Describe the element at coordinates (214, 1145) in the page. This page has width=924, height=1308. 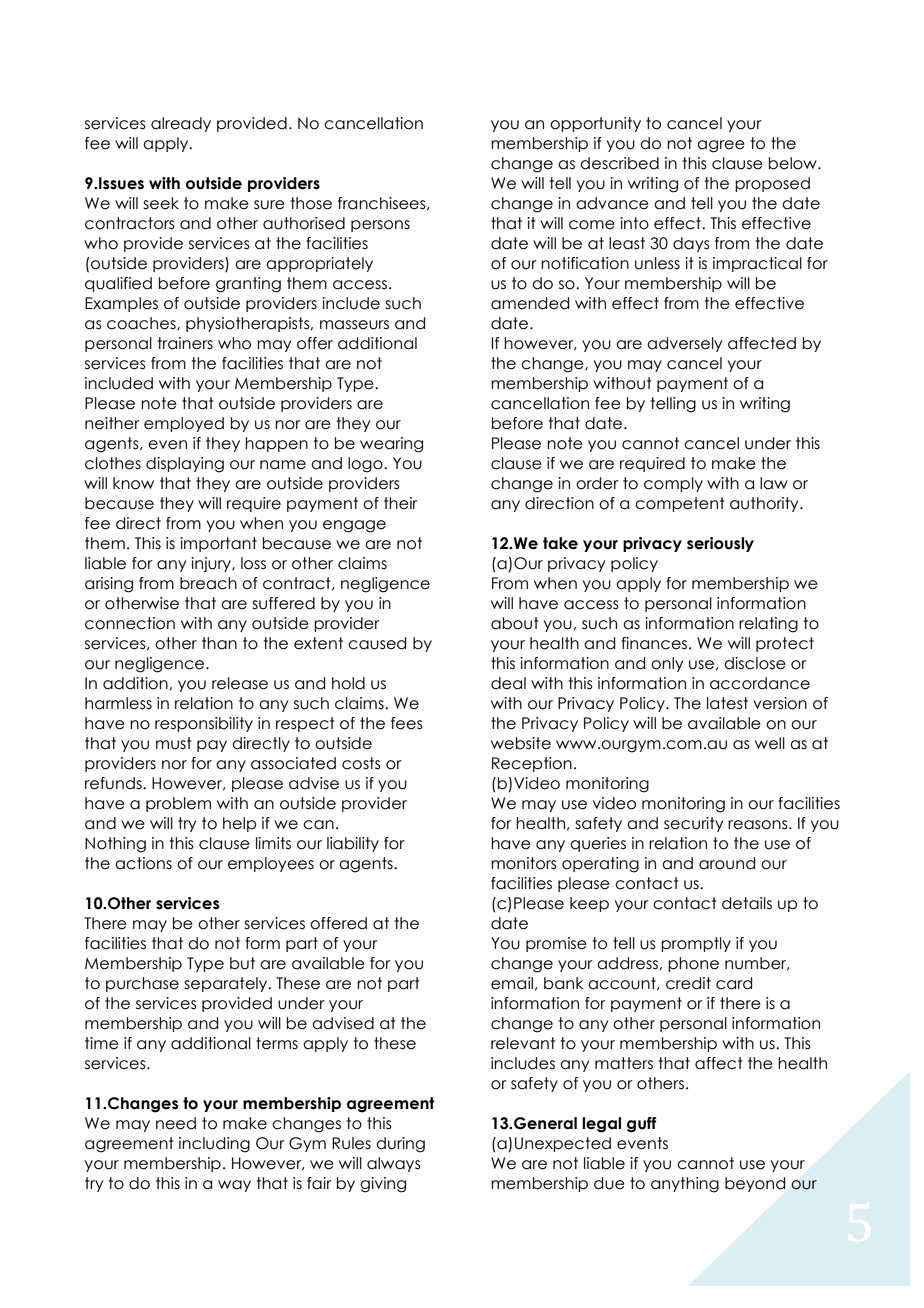
I see `including` at that location.
